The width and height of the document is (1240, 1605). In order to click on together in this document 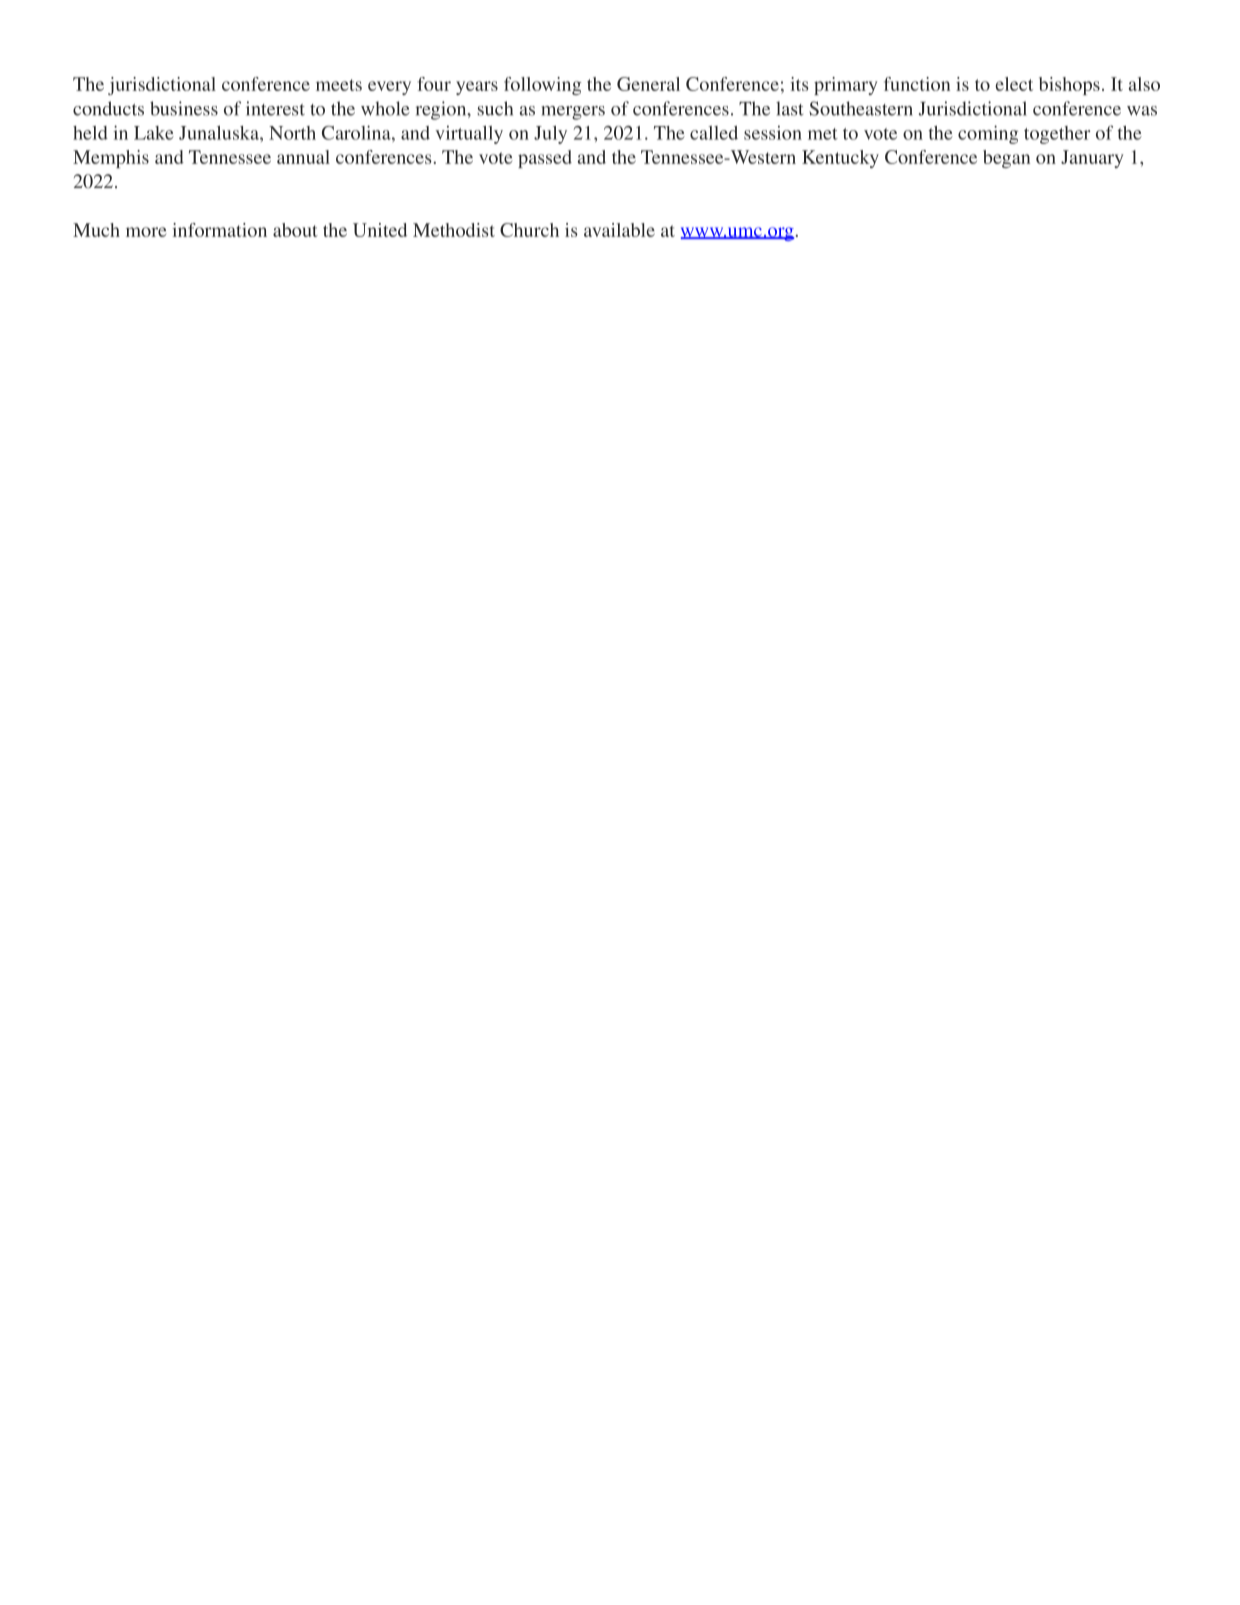, I will do `click(1057, 135)`.
